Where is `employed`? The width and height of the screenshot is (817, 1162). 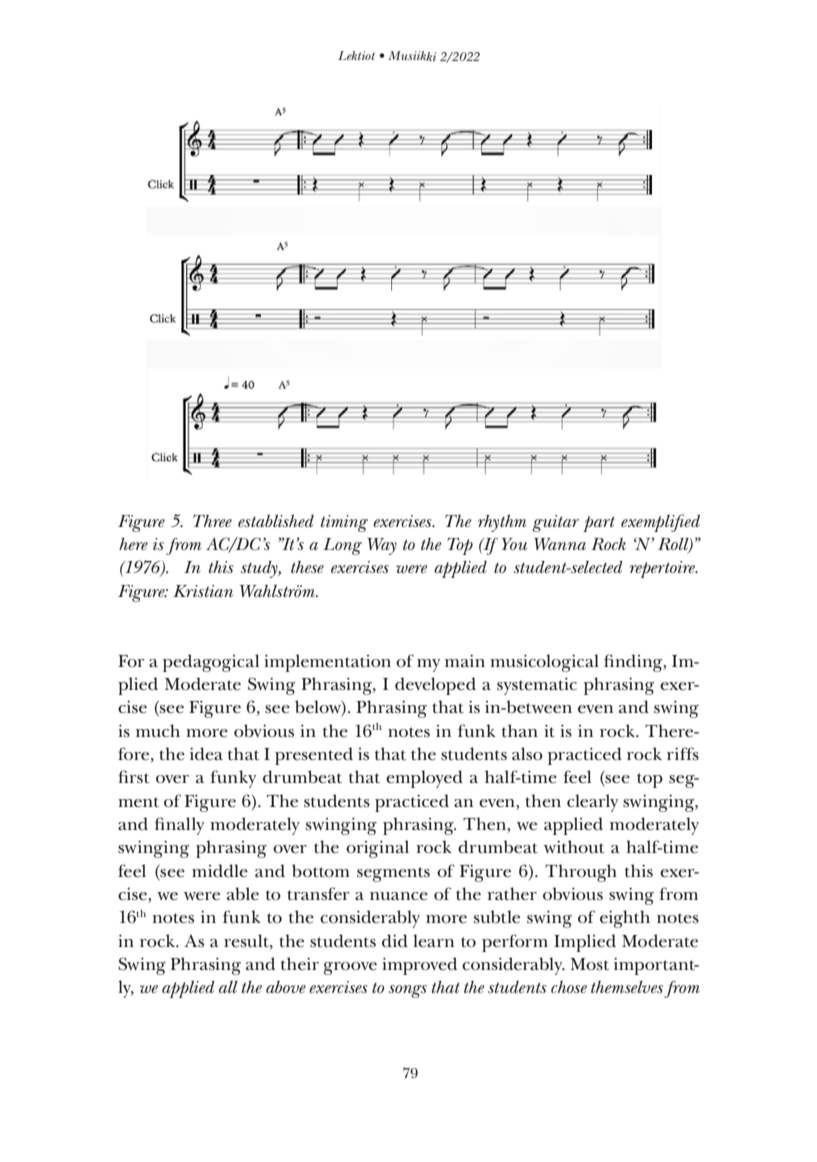
employed is located at coordinates (424, 779).
